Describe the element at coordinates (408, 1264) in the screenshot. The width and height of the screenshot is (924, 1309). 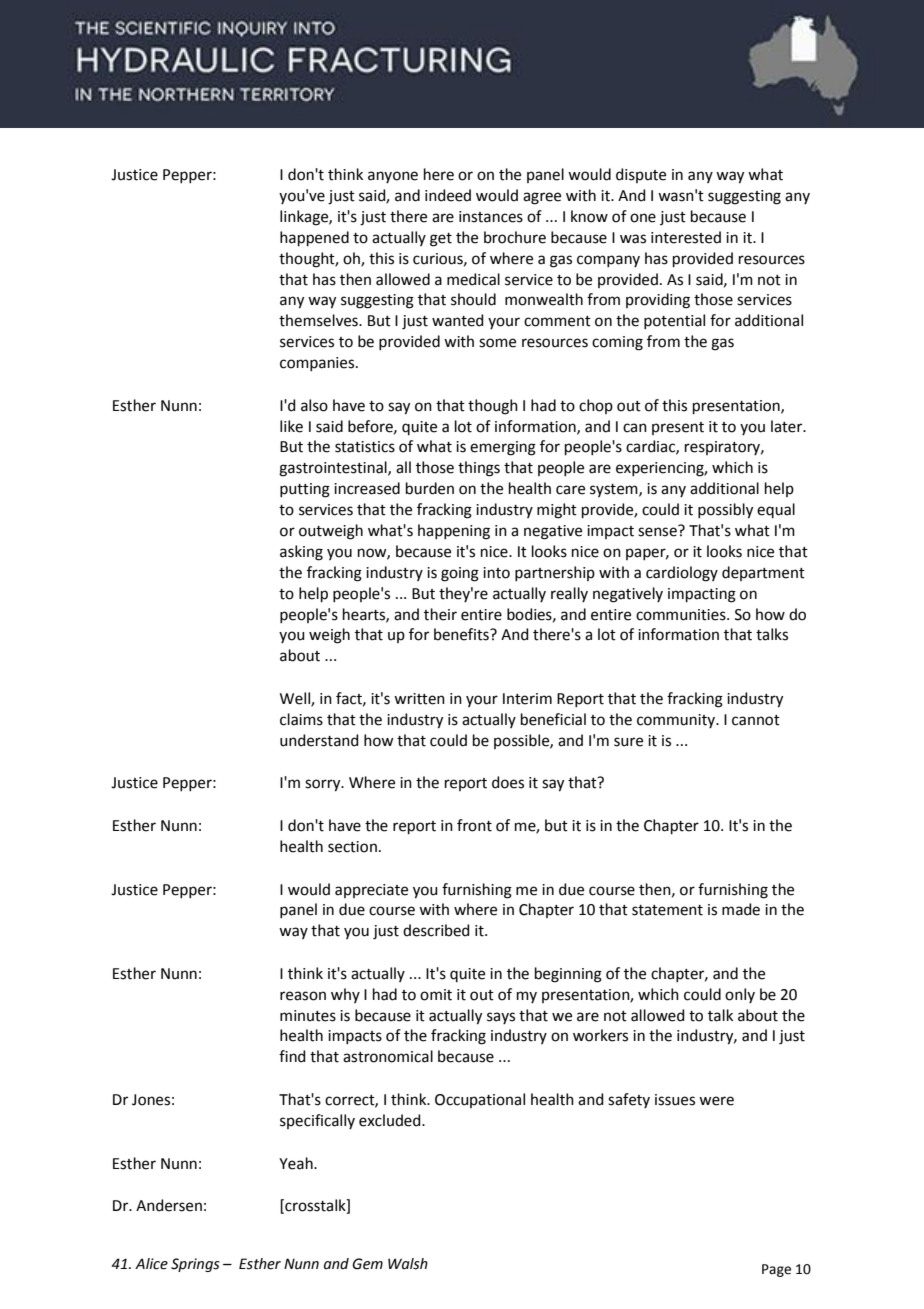
I see `Walsh` at that location.
